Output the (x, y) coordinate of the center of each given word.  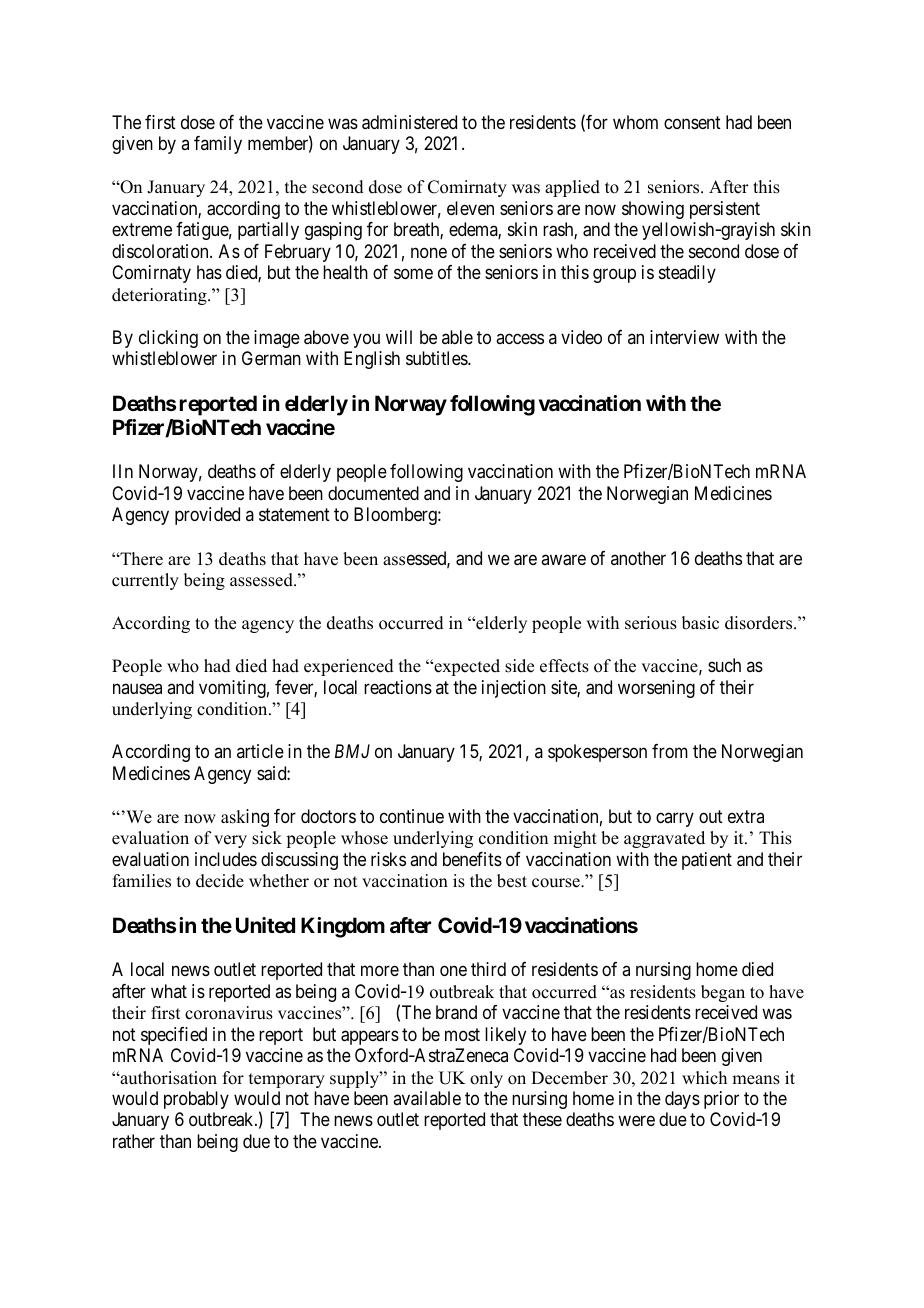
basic (700, 623)
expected (466, 667)
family (218, 145)
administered (409, 122)
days (682, 1100)
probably (196, 1100)
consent (692, 122)
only (486, 1079)
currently (145, 581)
